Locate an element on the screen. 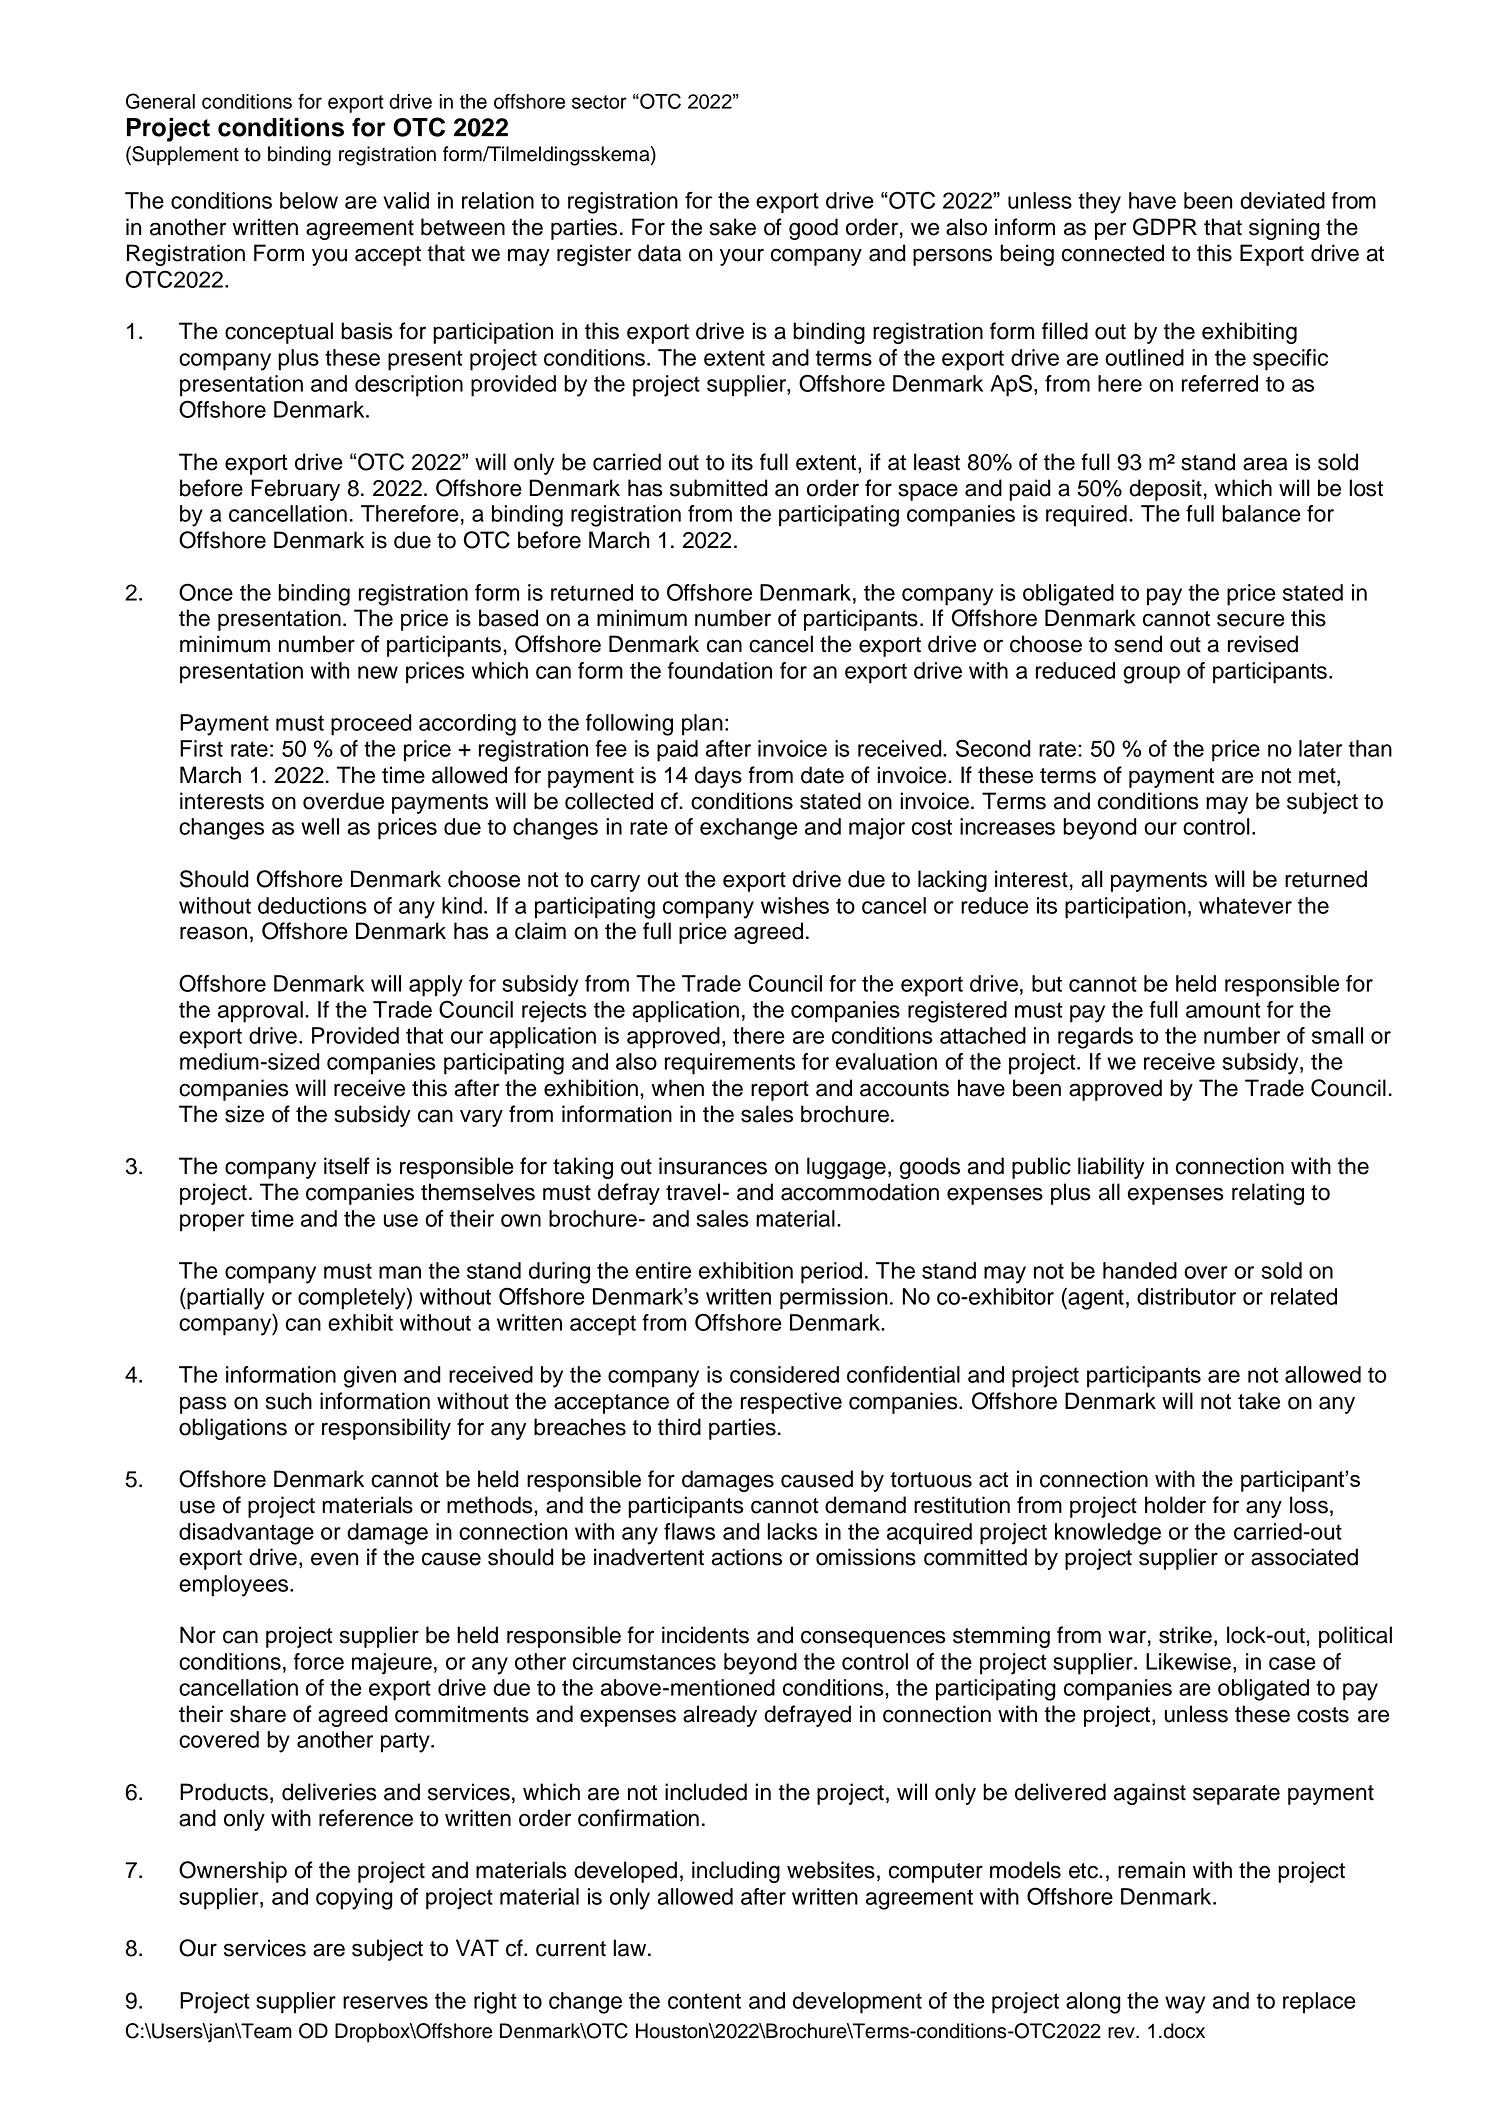 The width and height of the screenshot is (1500, 2121). below is located at coordinates (309, 200).
